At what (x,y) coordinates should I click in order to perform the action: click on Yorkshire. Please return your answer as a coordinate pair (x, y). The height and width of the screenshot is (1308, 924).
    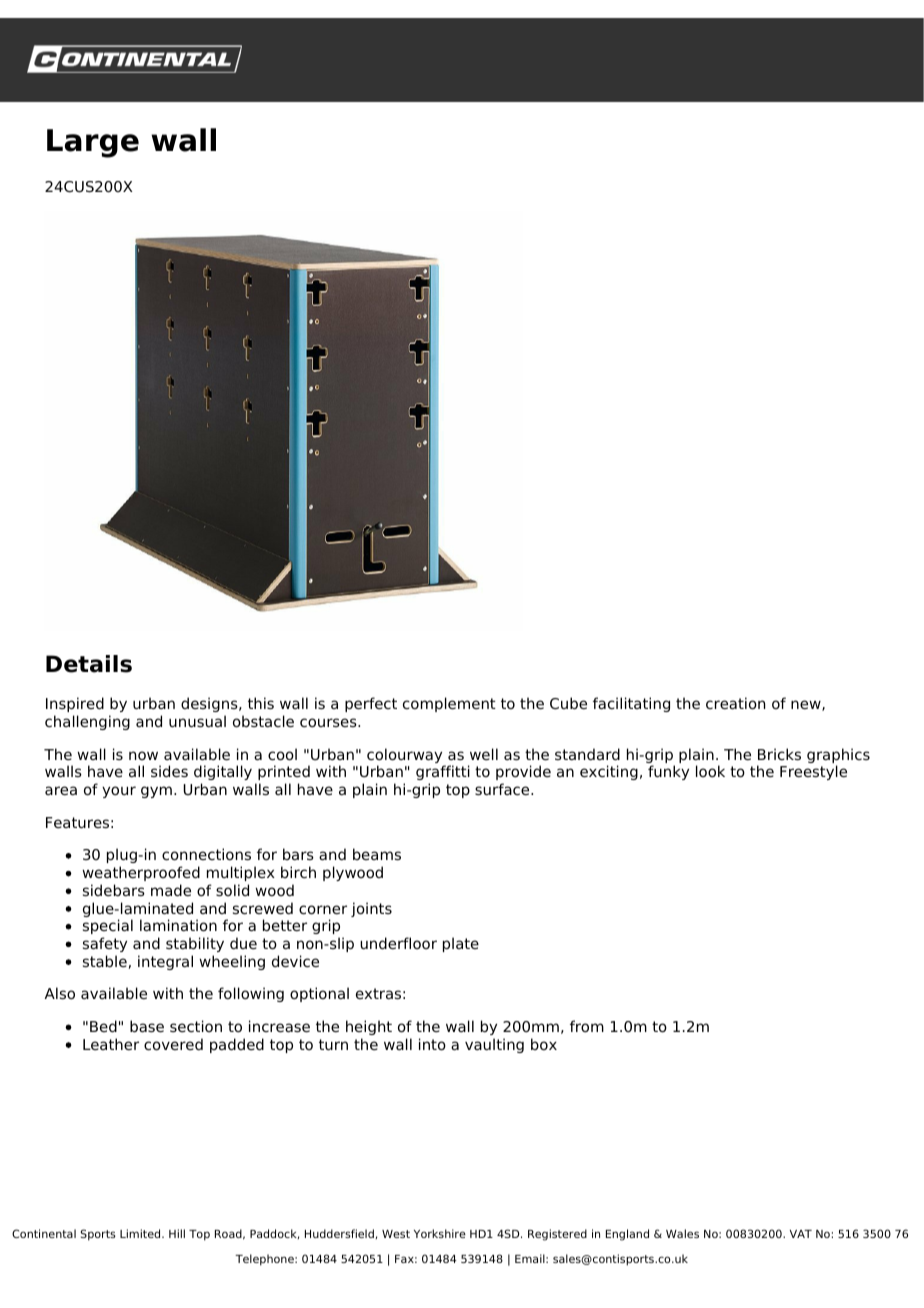
    Looking at the image, I should click on (440, 1233).
